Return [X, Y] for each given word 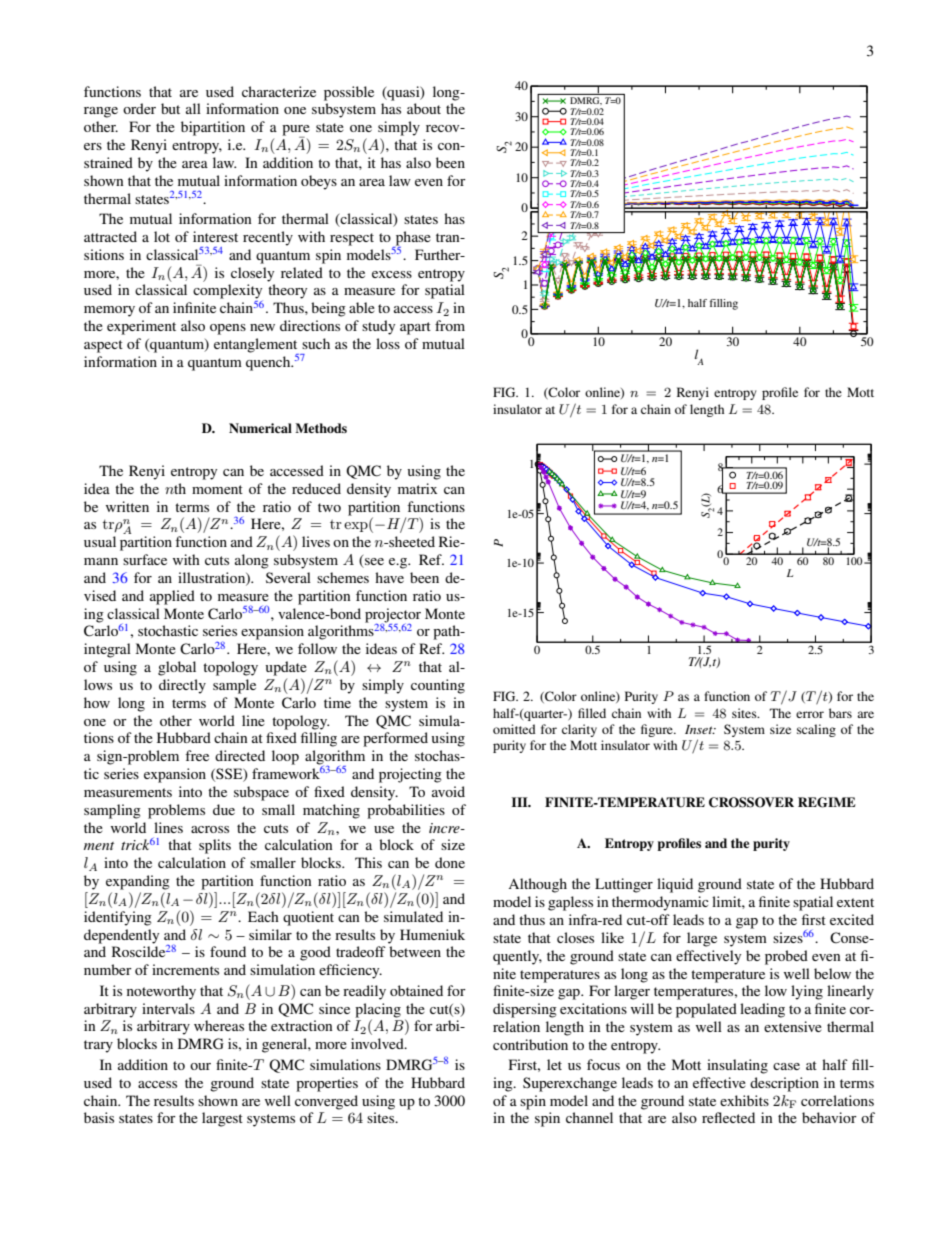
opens [228, 329]
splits [215, 846]
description [784, 1084]
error [810, 714]
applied [172, 597]
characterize [279, 91]
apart [415, 328]
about [424, 108]
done [450, 862]
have [389, 577]
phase [412, 239]
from [450, 325]
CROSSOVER [751, 802]
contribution [530, 1044]
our [200, 1066]
